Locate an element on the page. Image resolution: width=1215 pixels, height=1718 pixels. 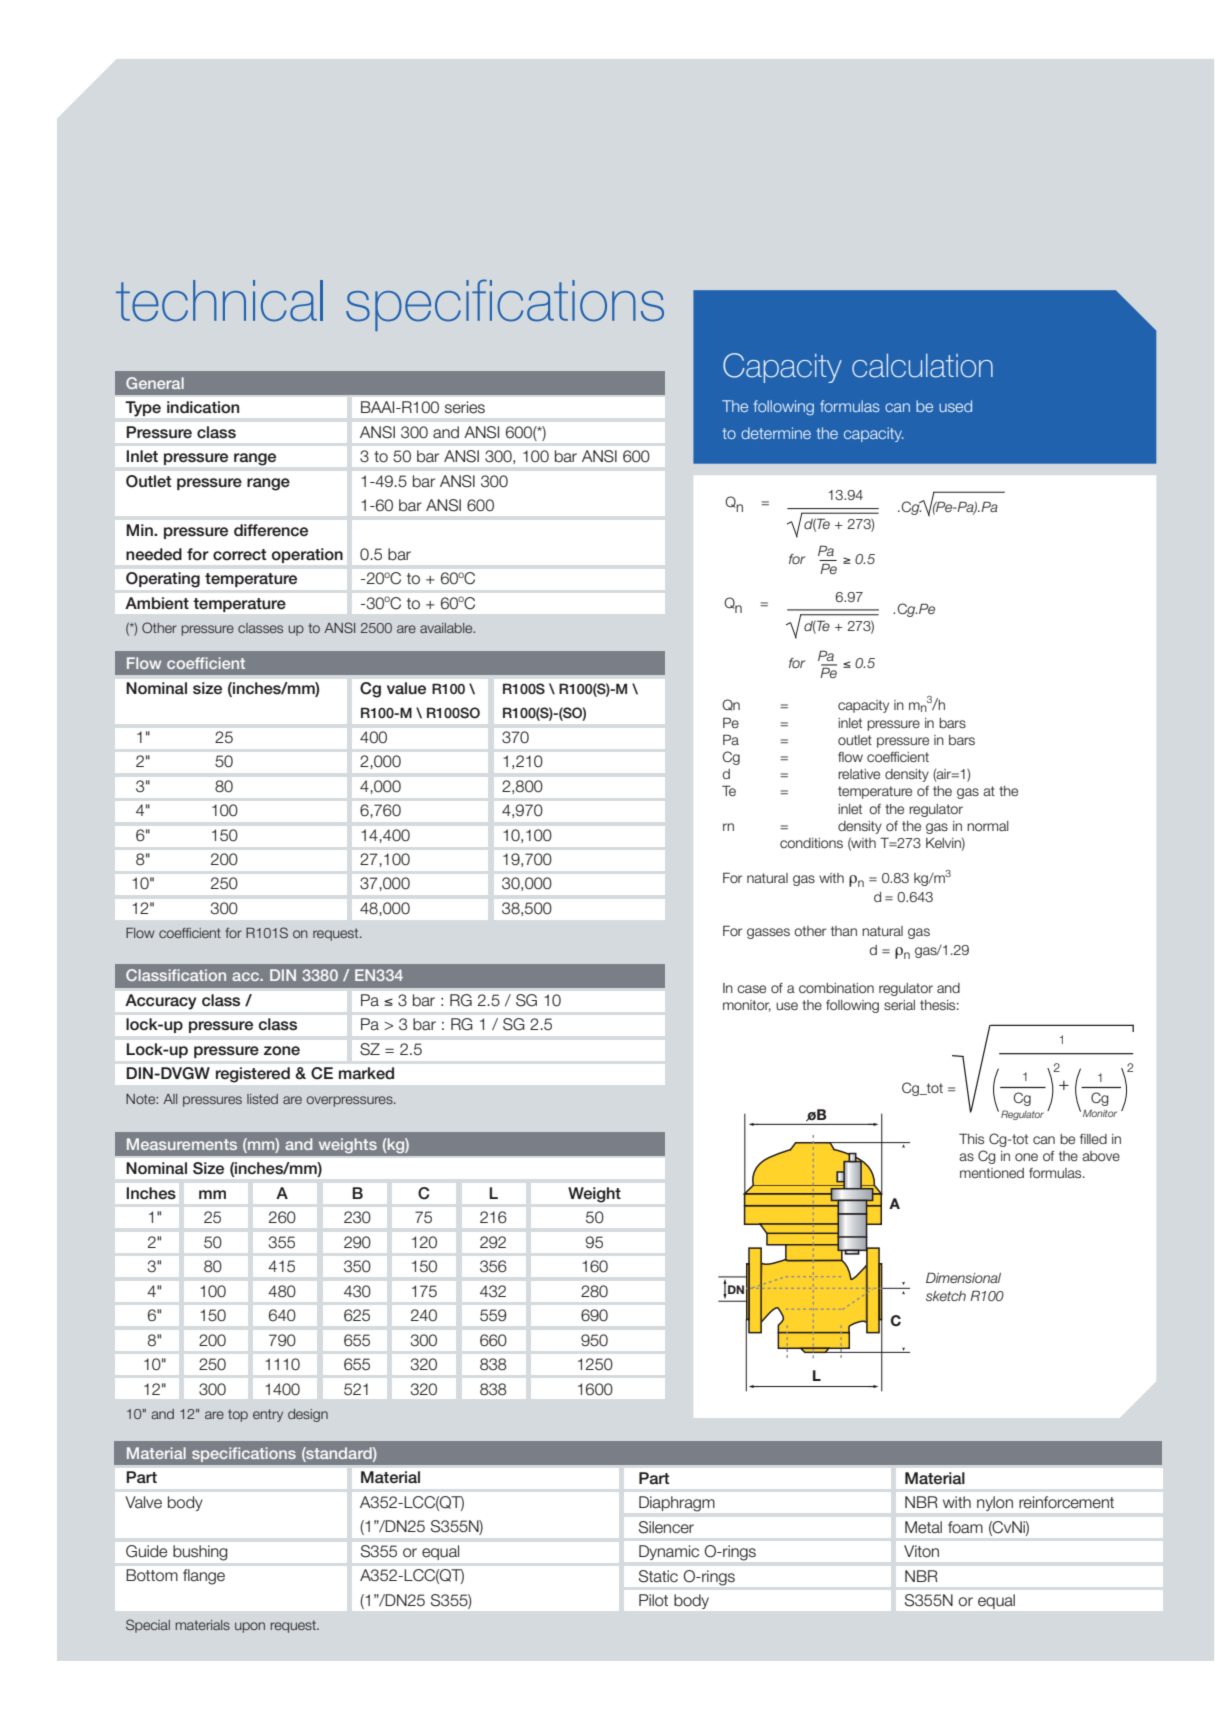
Ambient is located at coordinates (157, 603).
